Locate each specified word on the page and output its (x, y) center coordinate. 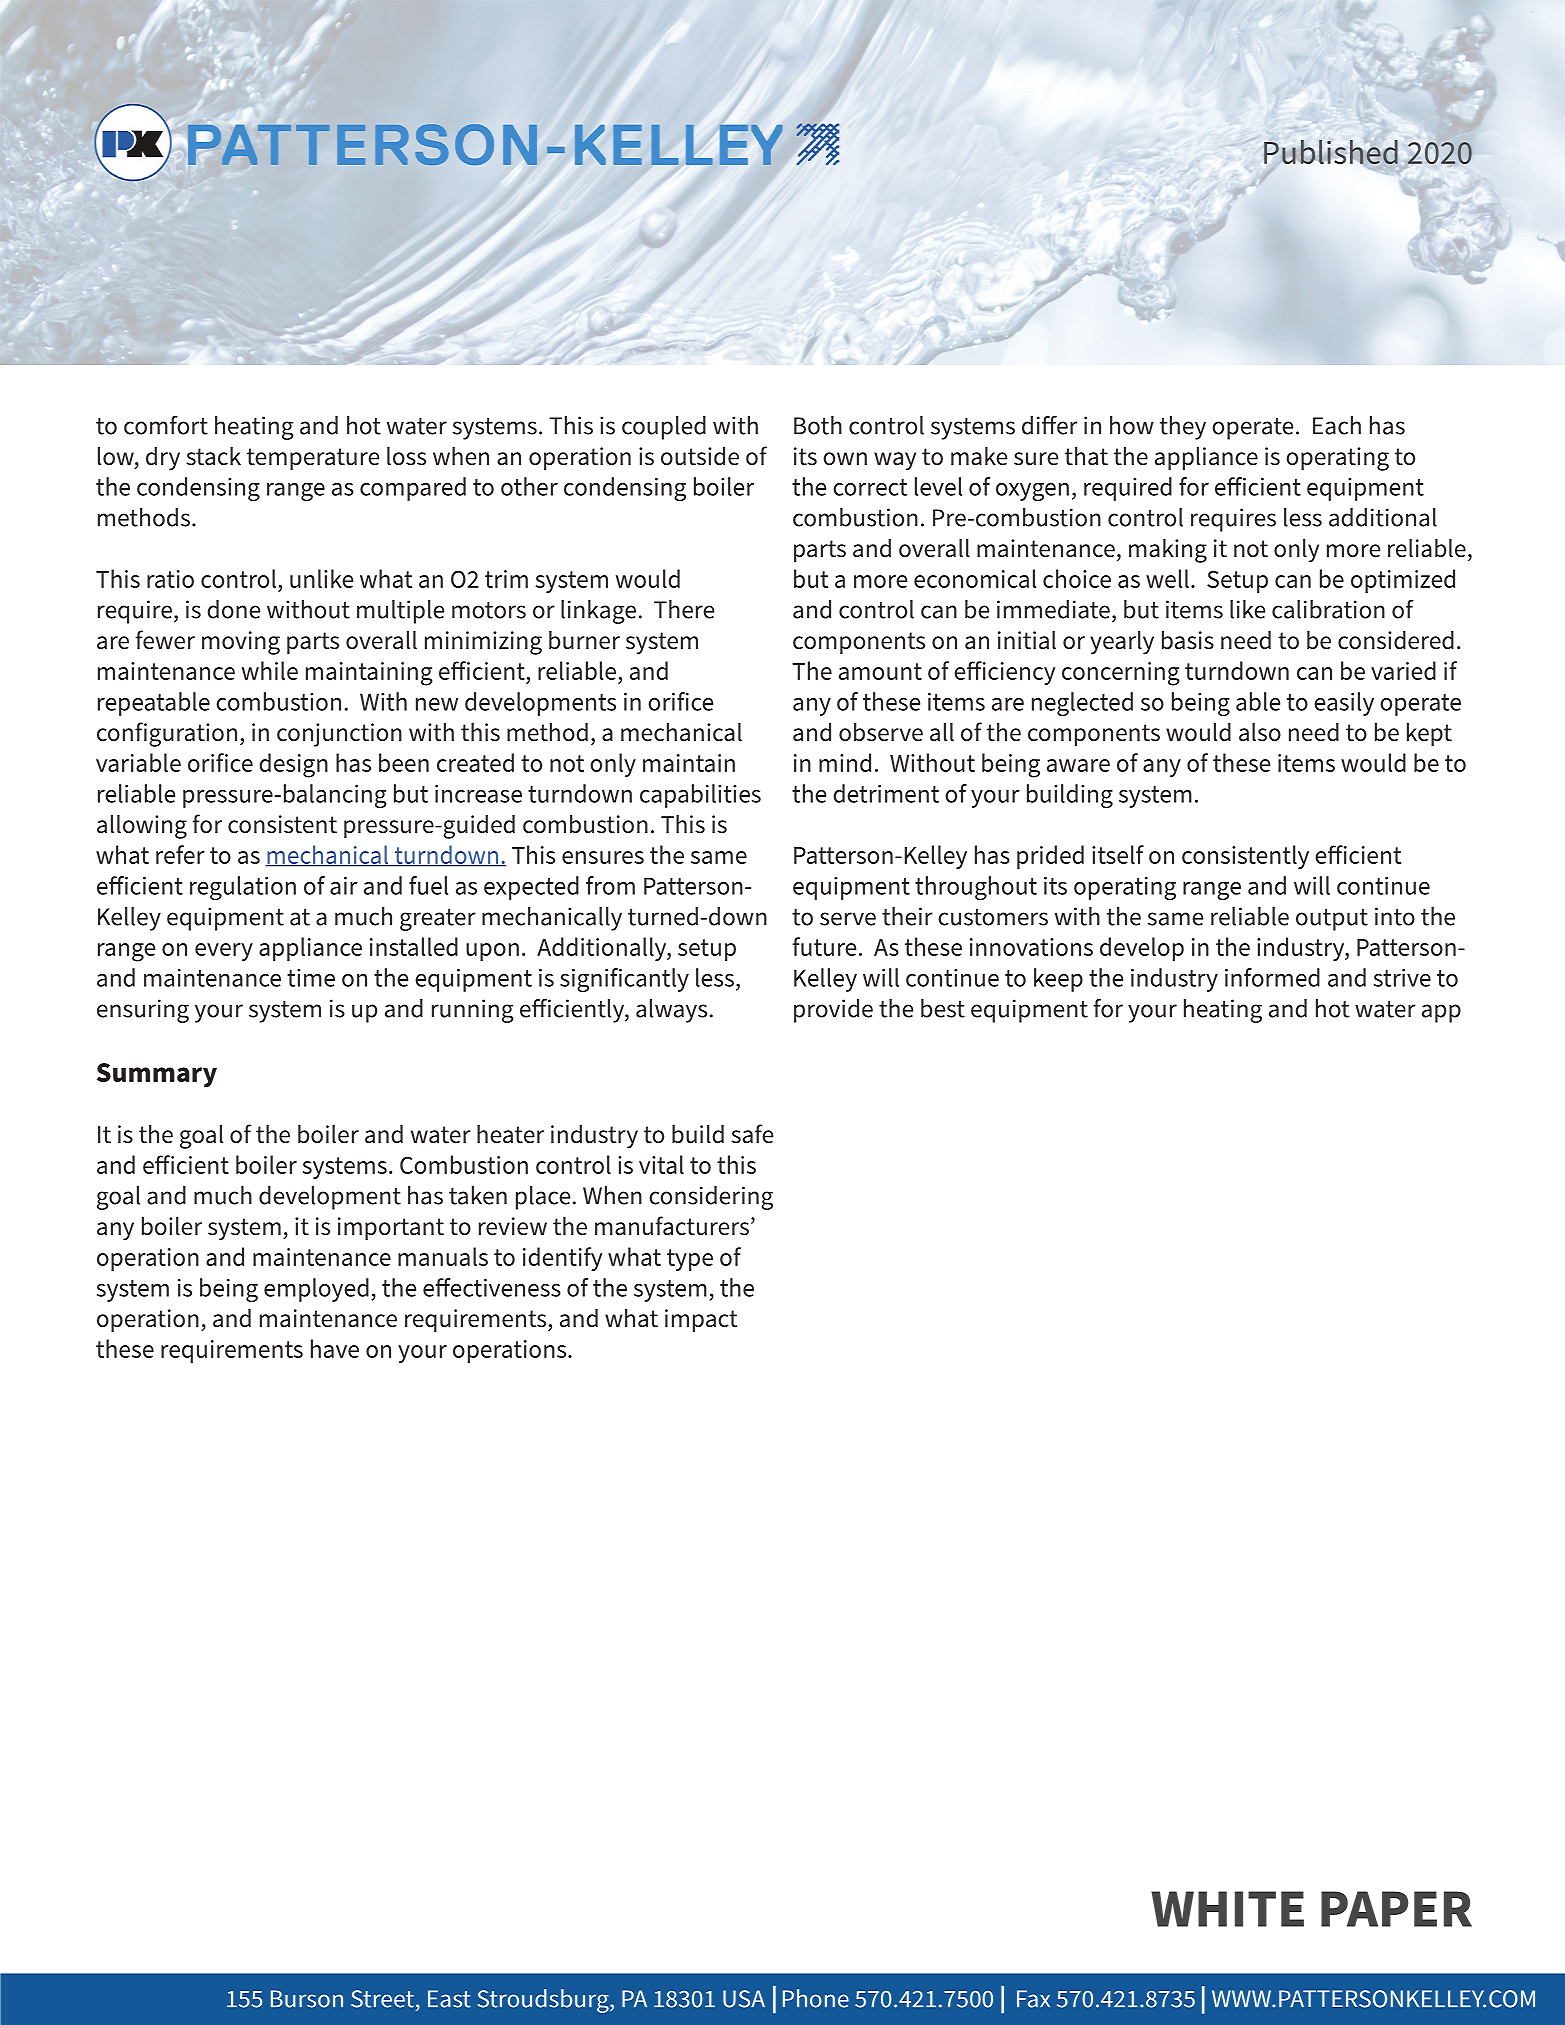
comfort (166, 425)
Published (1331, 152)
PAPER (1396, 1909)
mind (845, 762)
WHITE (1227, 1909)
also (1260, 732)
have (335, 1348)
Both (818, 425)
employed (316, 1290)
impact (701, 1321)
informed (1272, 977)
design (293, 765)
